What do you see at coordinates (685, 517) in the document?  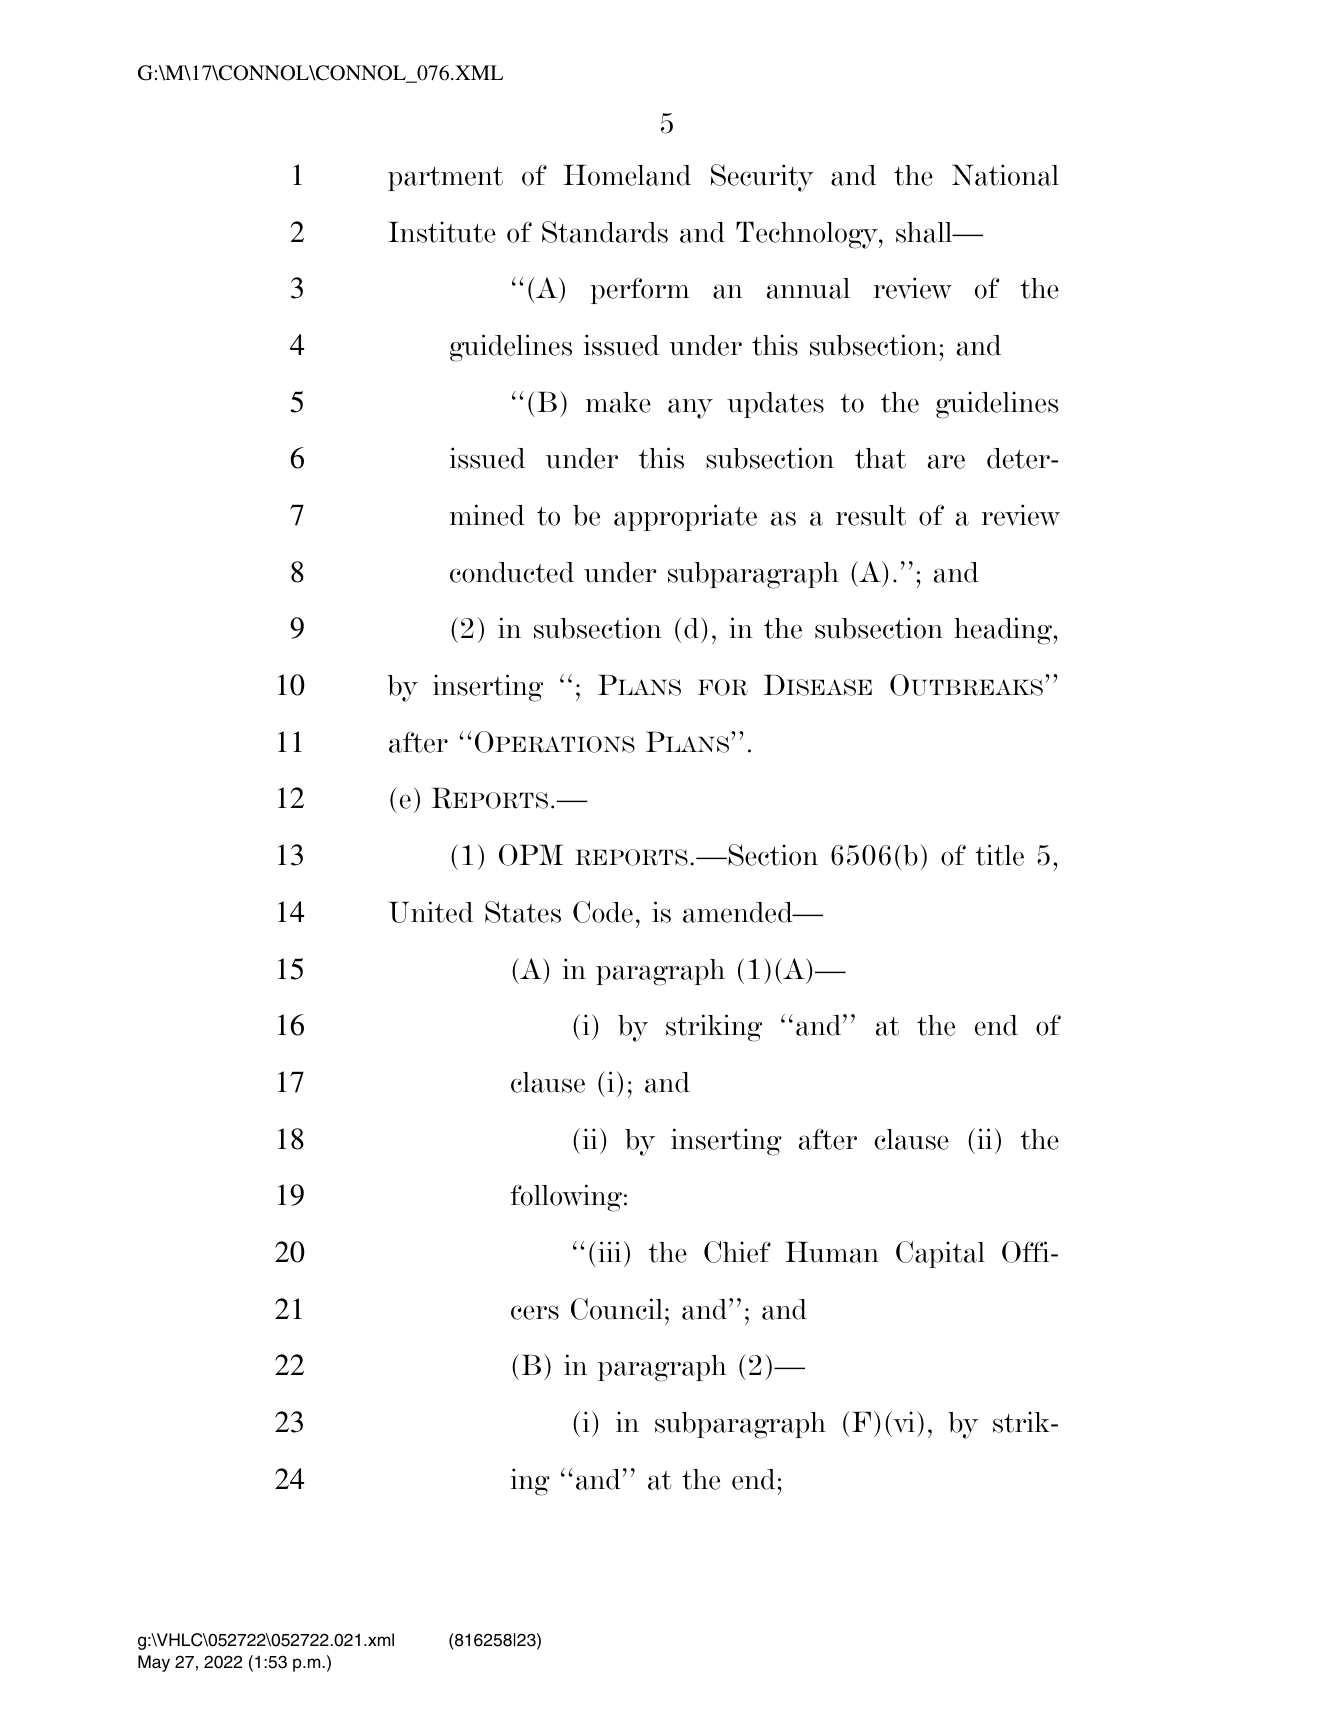 I see `appropriate` at bounding box center [685, 517].
